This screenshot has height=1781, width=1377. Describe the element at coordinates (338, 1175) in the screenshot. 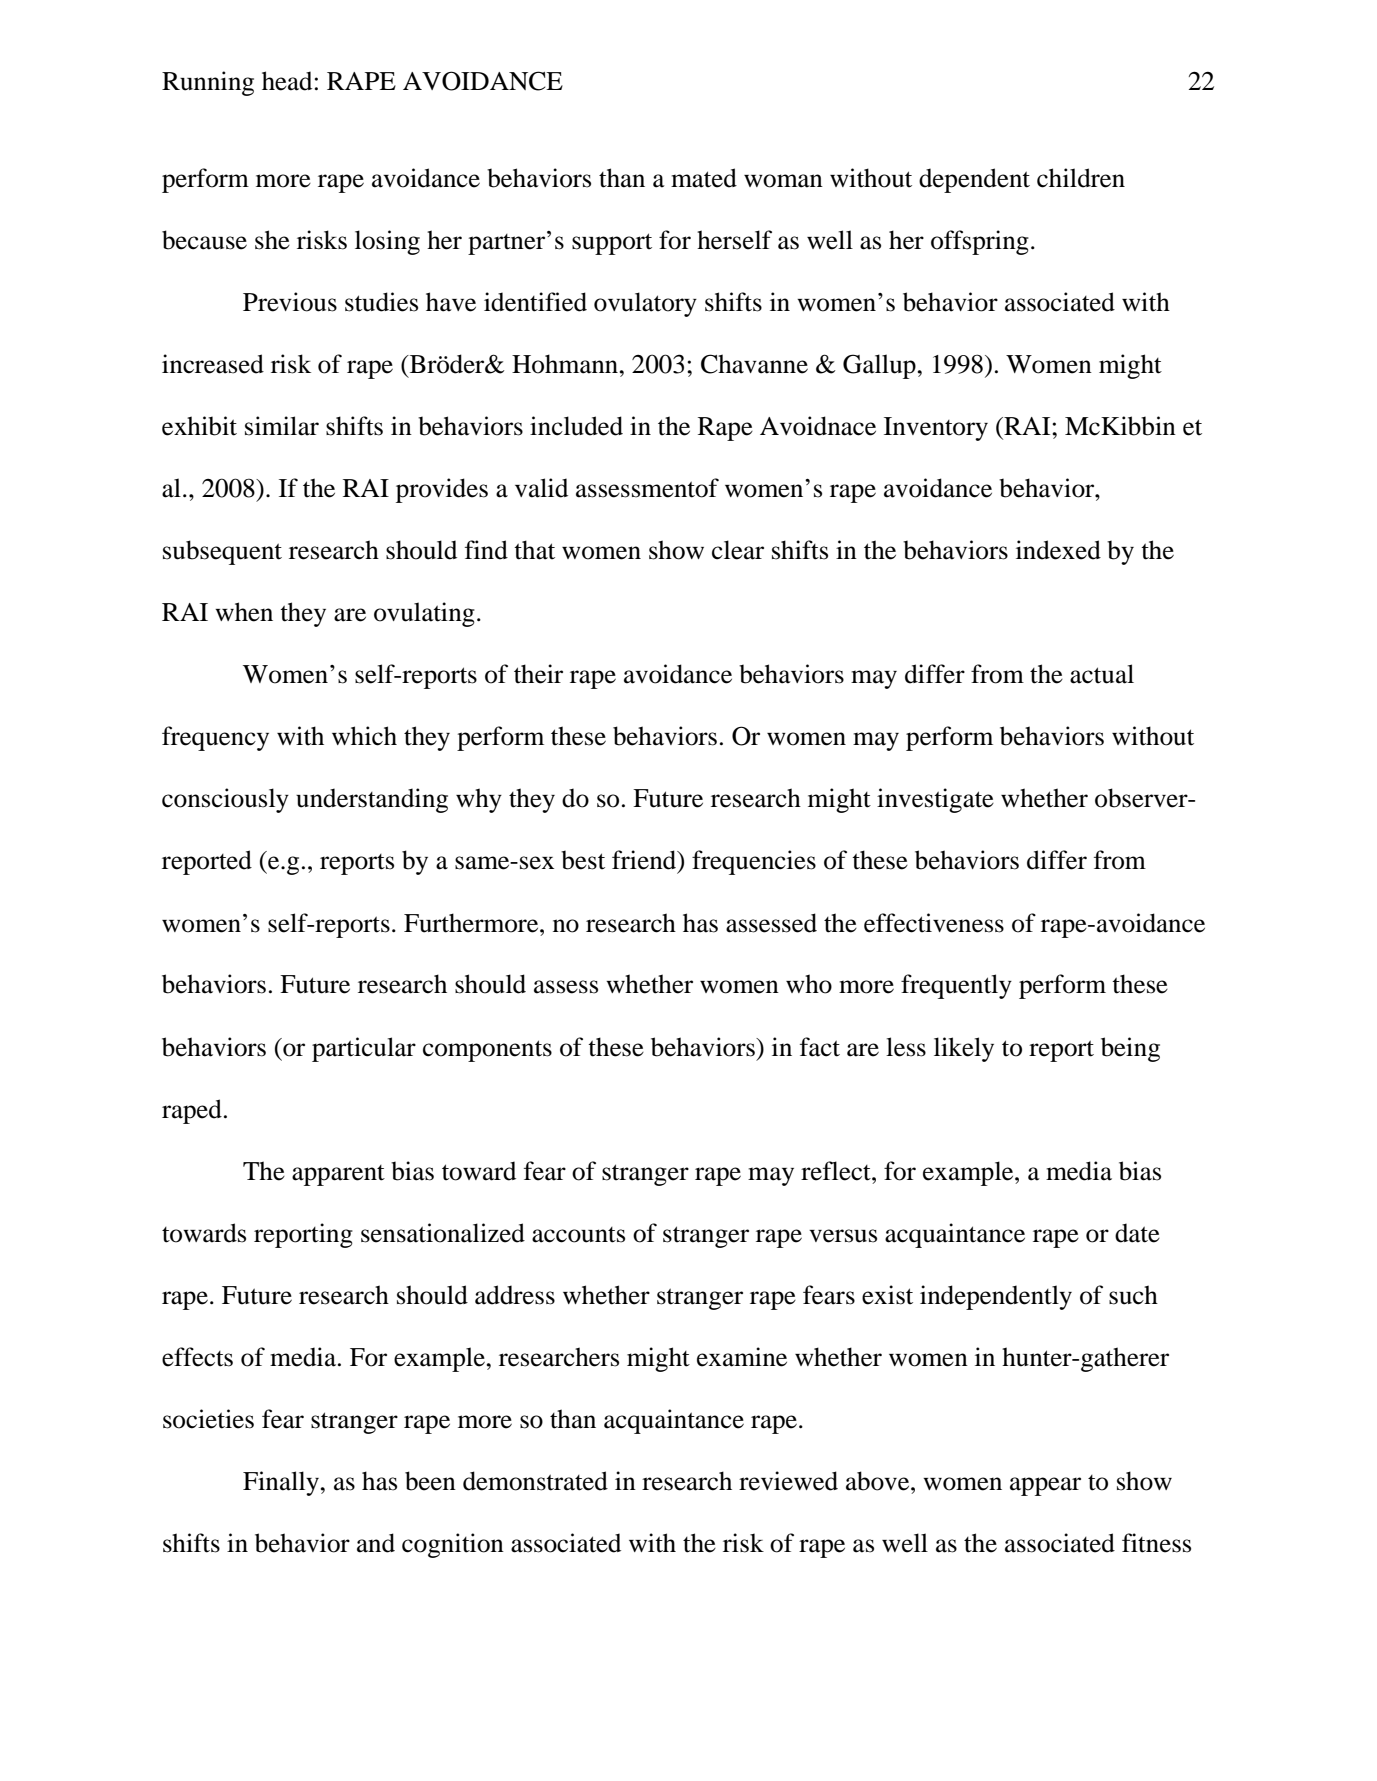

I see `apparent` at that location.
